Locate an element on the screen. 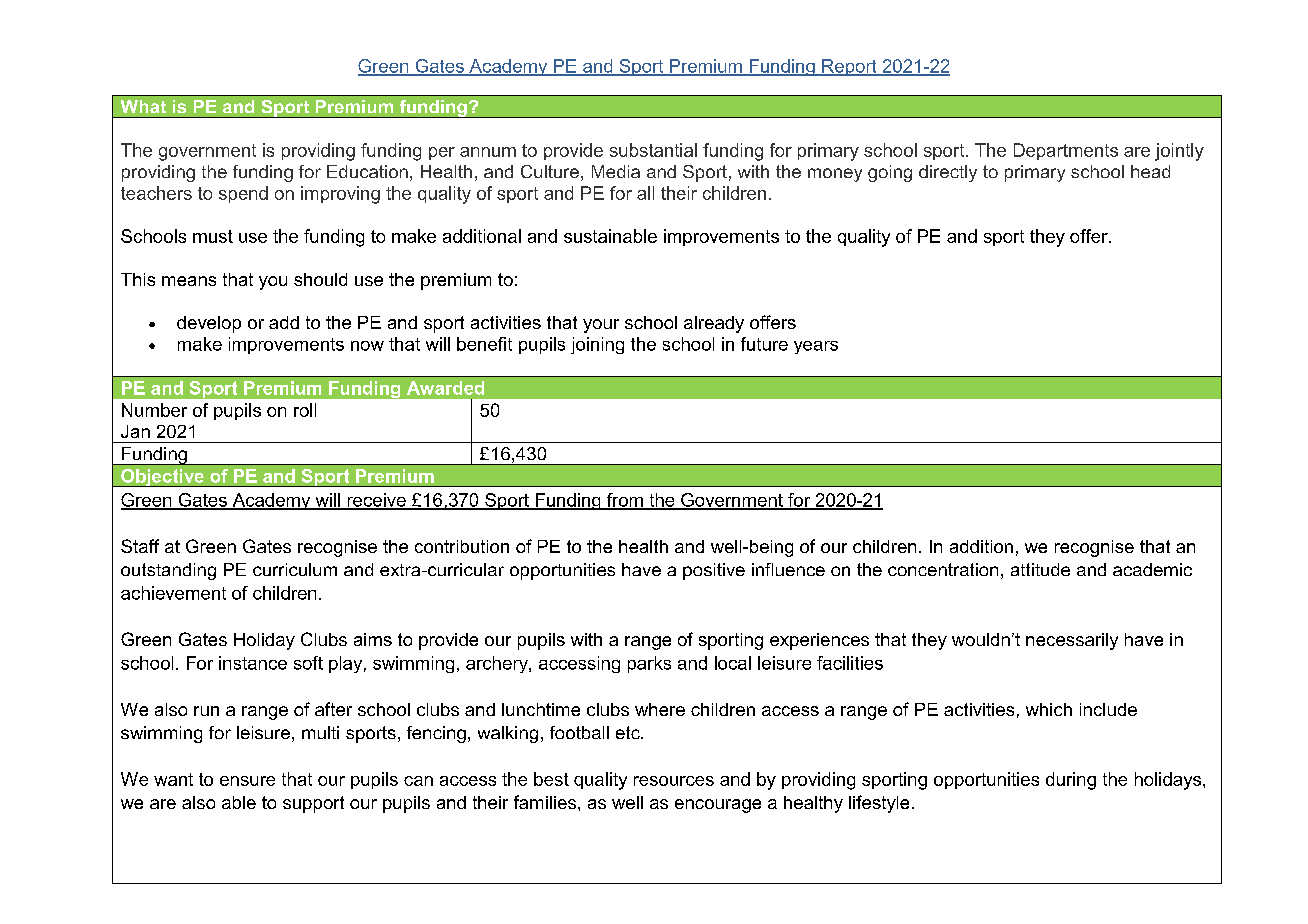 The width and height of the screenshot is (1308, 924). during is located at coordinates (1071, 781).
